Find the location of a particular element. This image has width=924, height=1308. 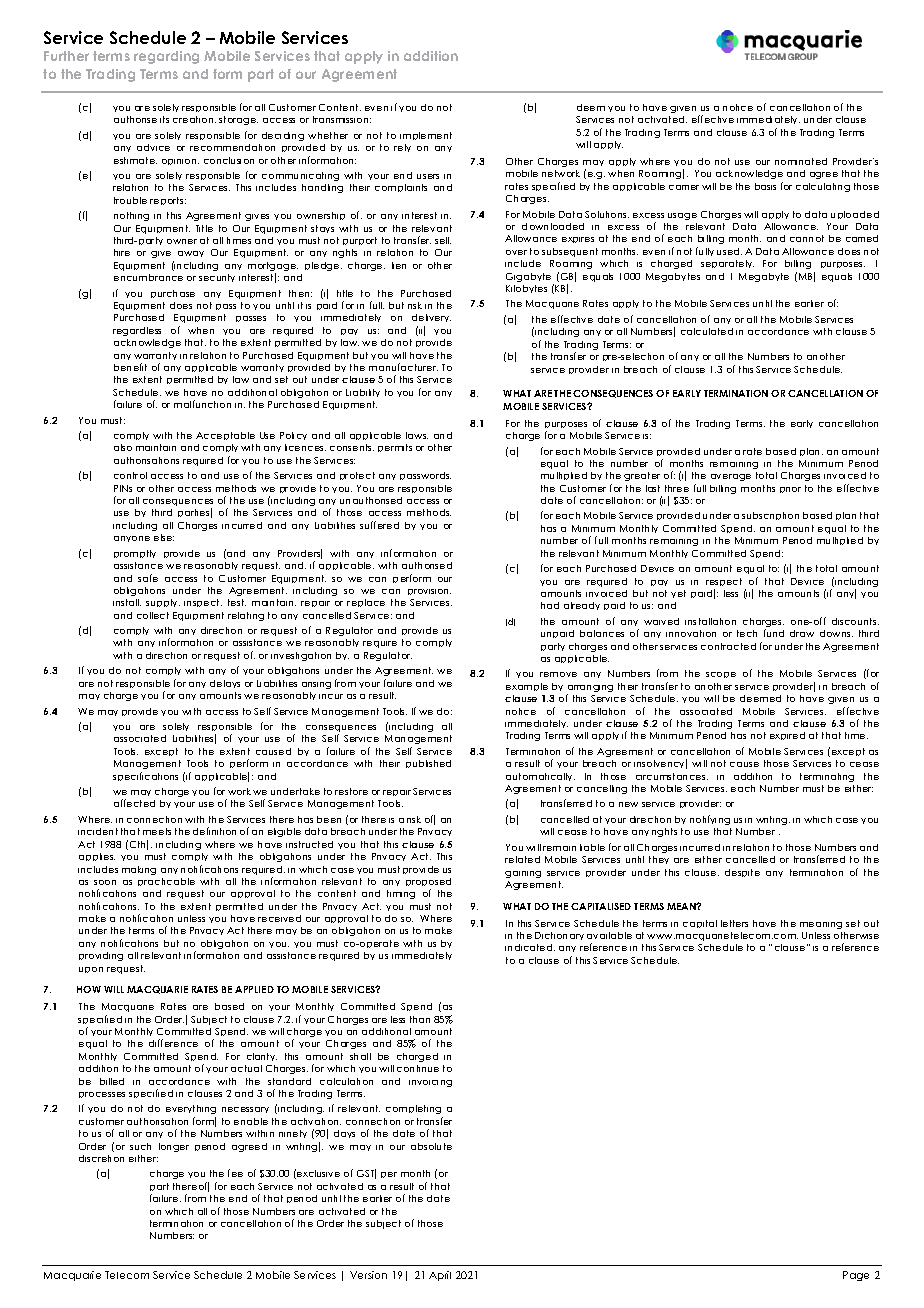

fee is located at coordinates (235, 1173).
